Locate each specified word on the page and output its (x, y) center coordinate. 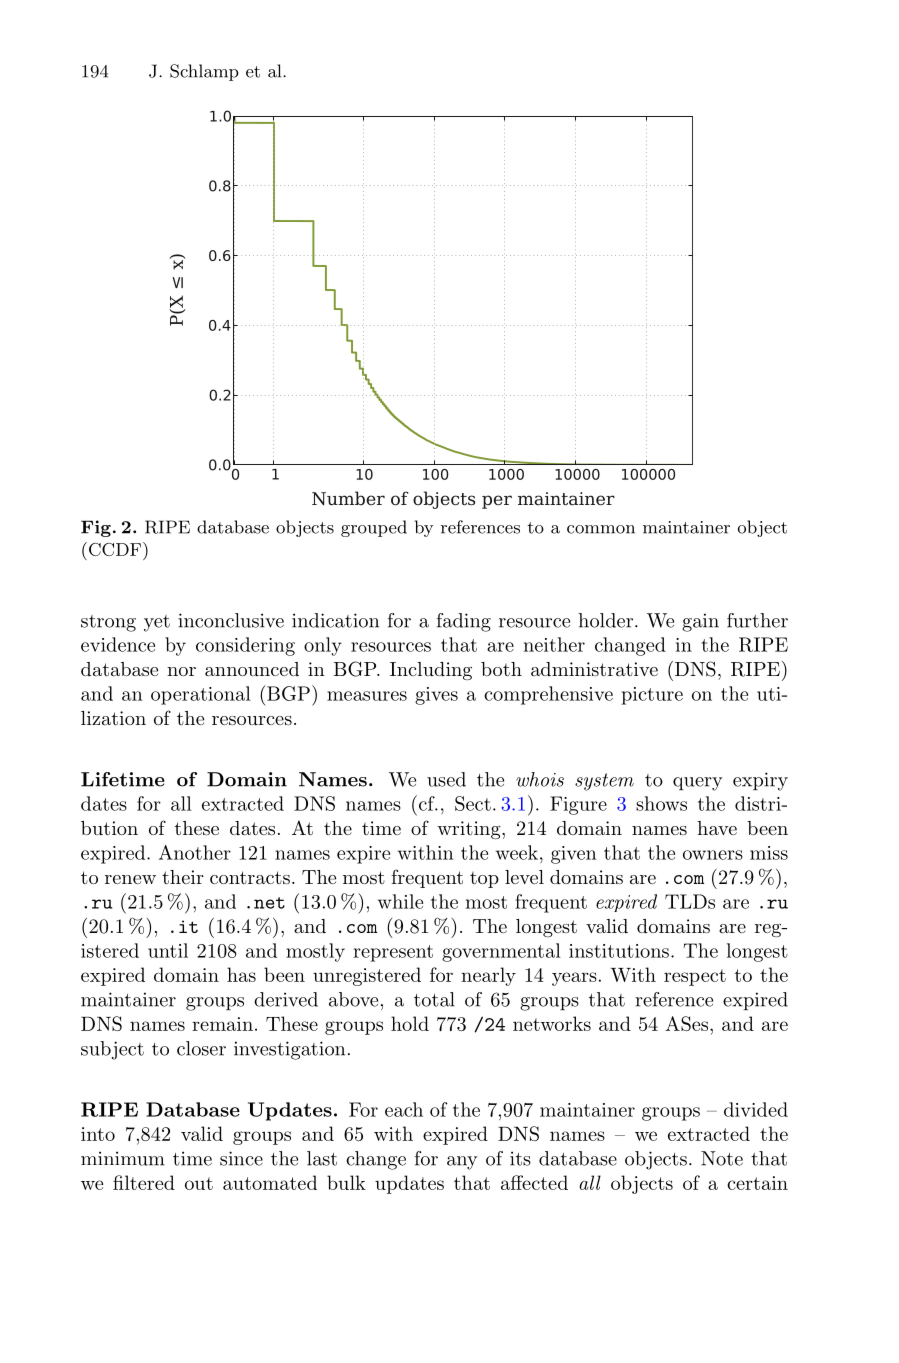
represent (393, 953)
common (601, 529)
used (446, 779)
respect (695, 977)
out (199, 1183)
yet (157, 623)
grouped (374, 528)
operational (201, 695)
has (241, 974)
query (697, 784)
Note (722, 1158)
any (462, 1163)
